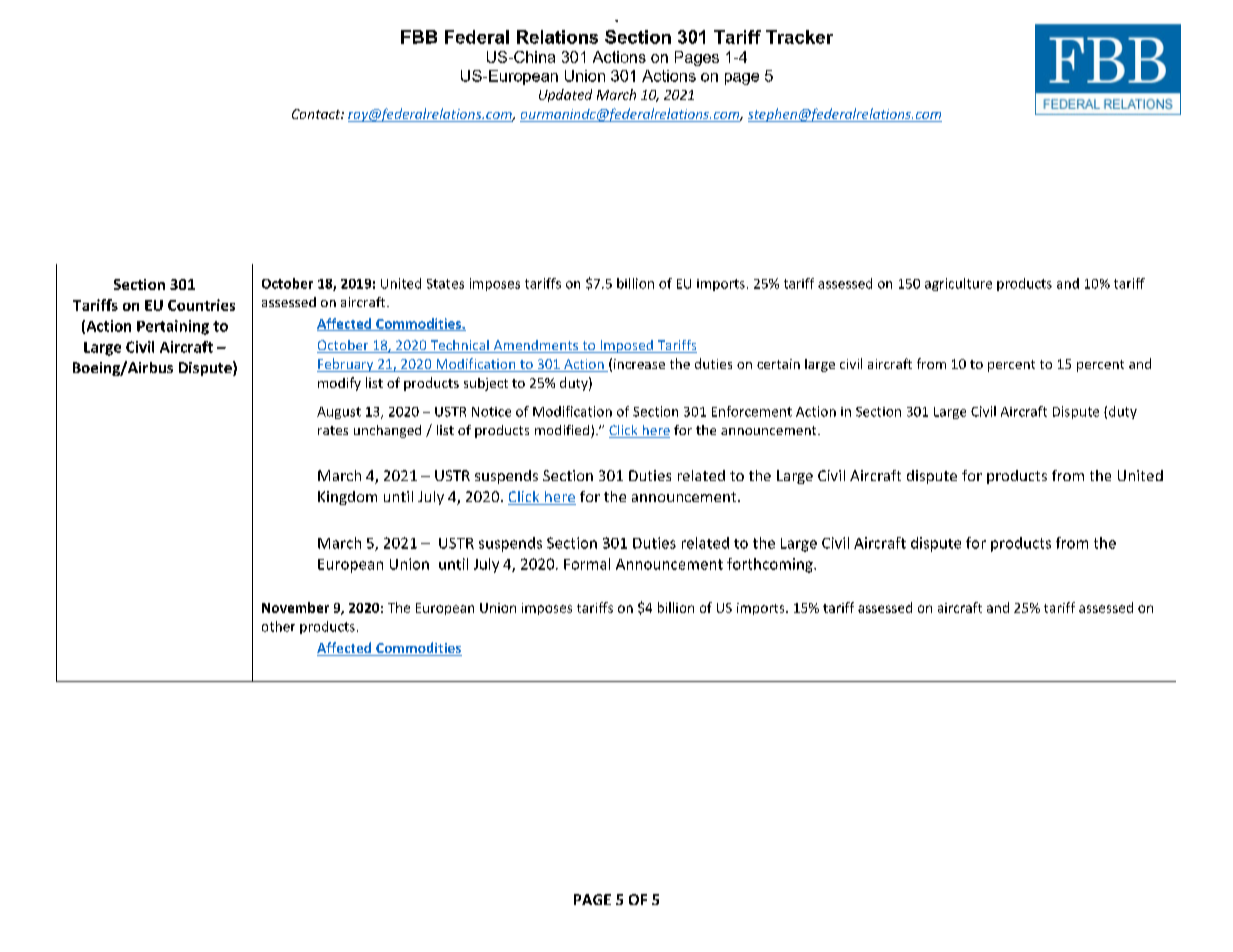 This screenshot has width=1233, height=952. What do you see at coordinates (587, 564) in the screenshot?
I see `Formal` at bounding box center [587, 564].
